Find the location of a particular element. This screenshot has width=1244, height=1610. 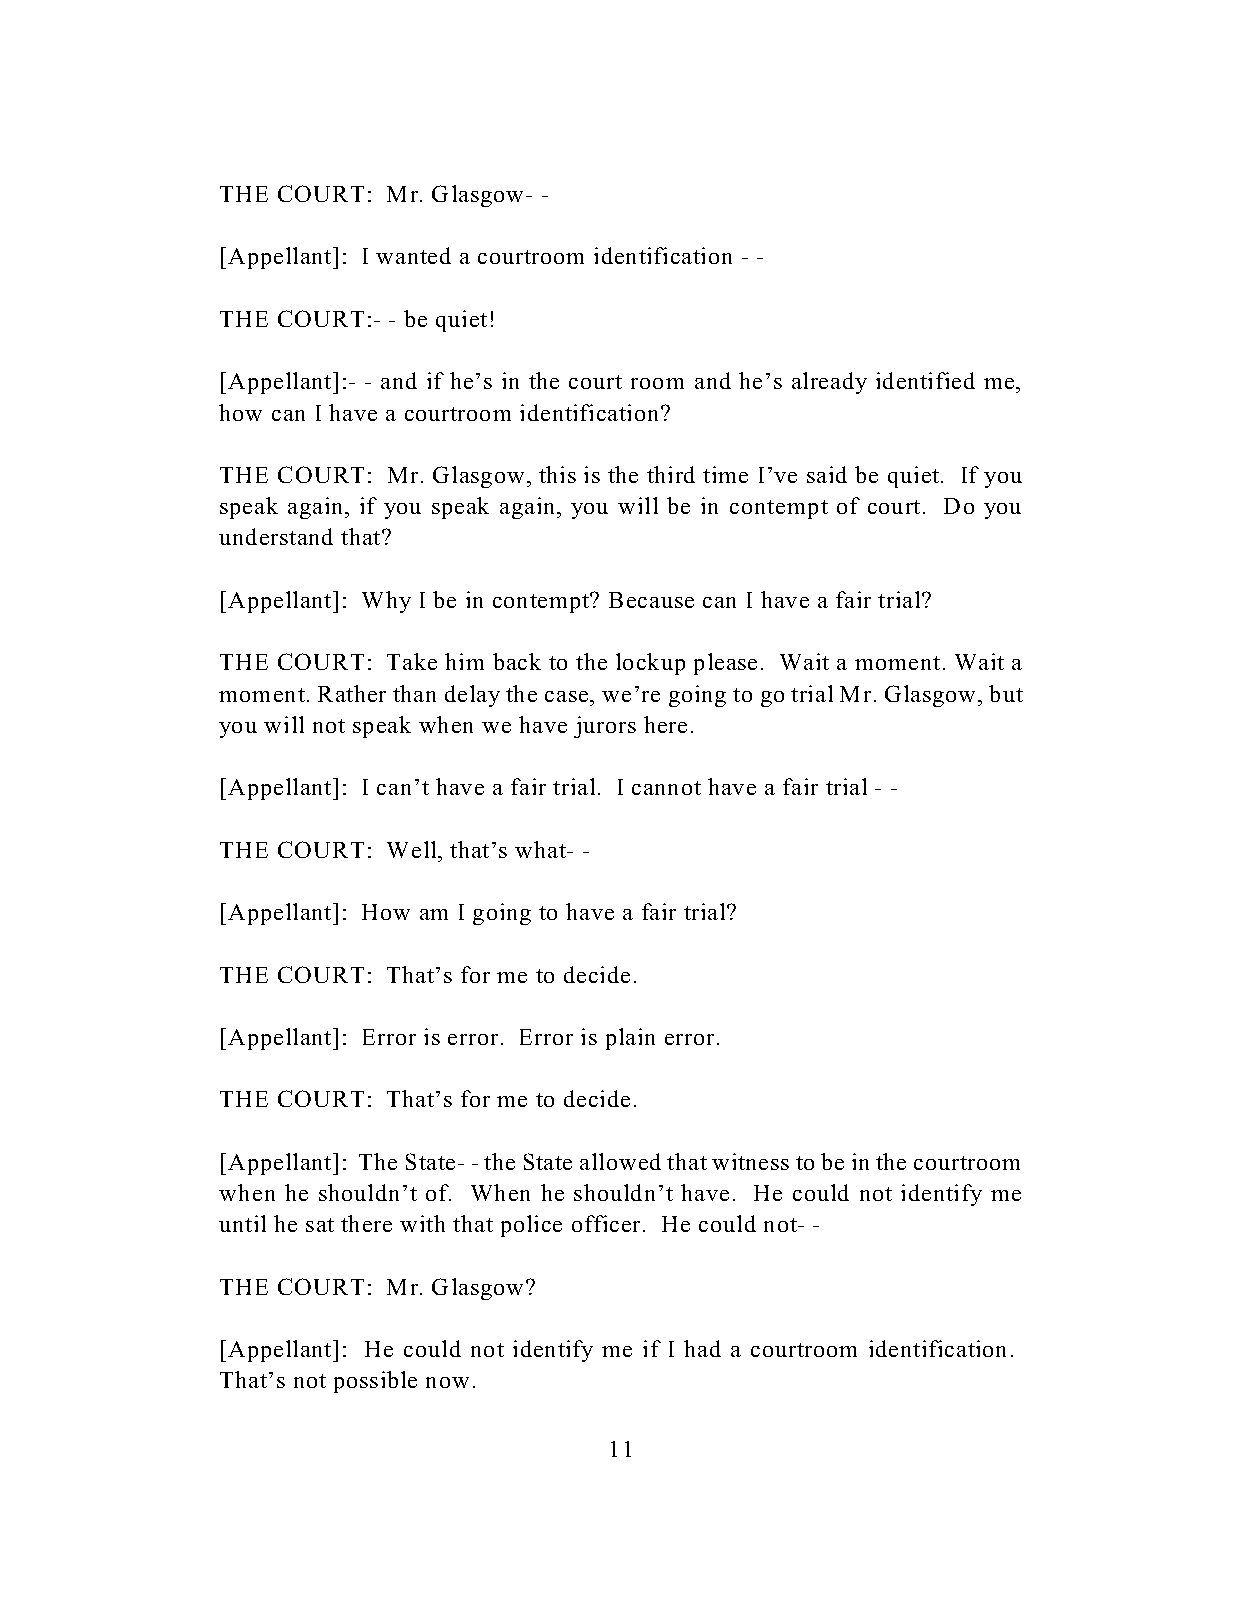

already is located at coordinates (829, 383).
